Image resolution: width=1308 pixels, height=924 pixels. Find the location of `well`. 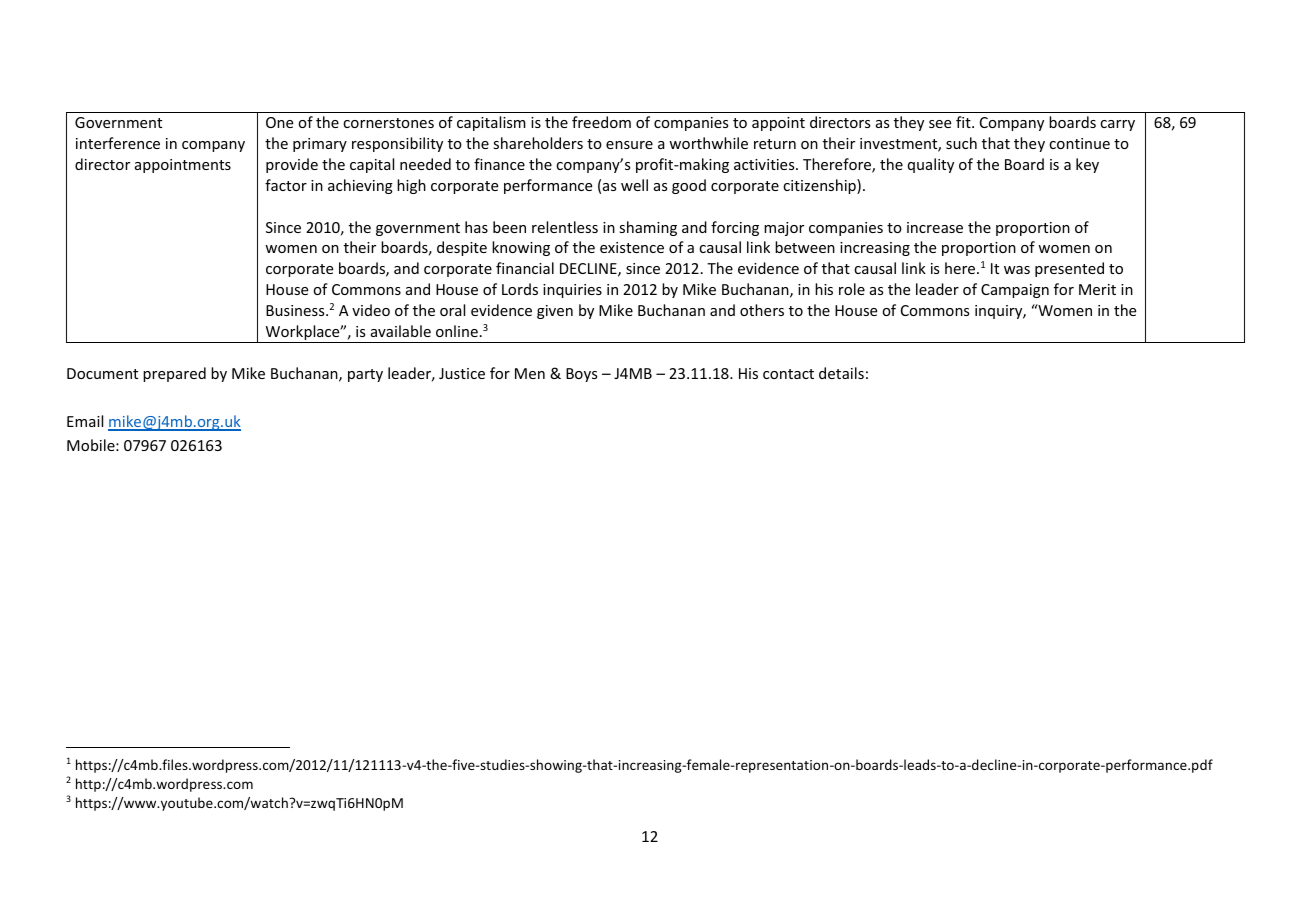

well is located at coordinates (634, 185).
